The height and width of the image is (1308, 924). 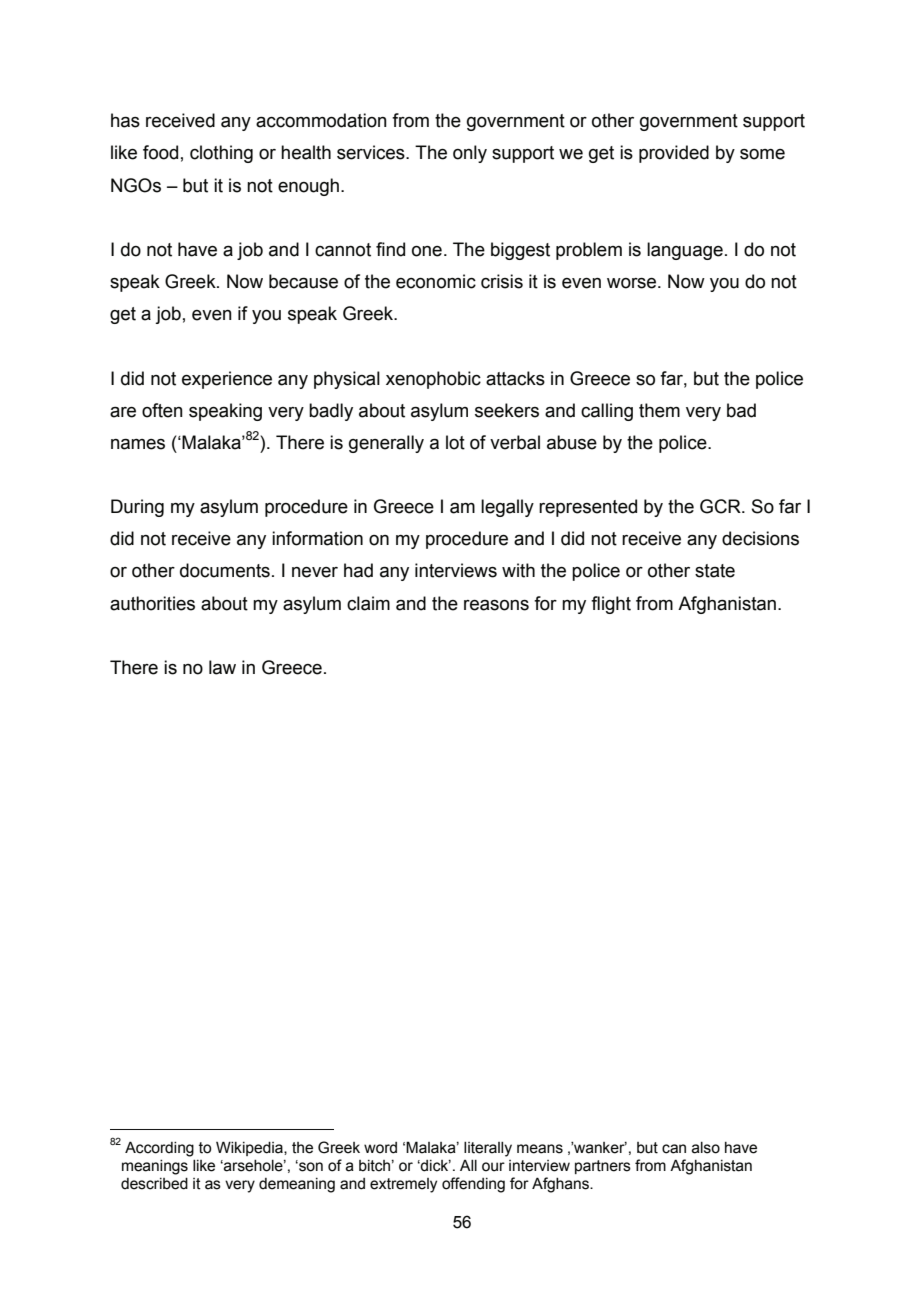 What do you see at coordinates (659, 410) in the image?
I see `them` at bounding box center [659, 410].
